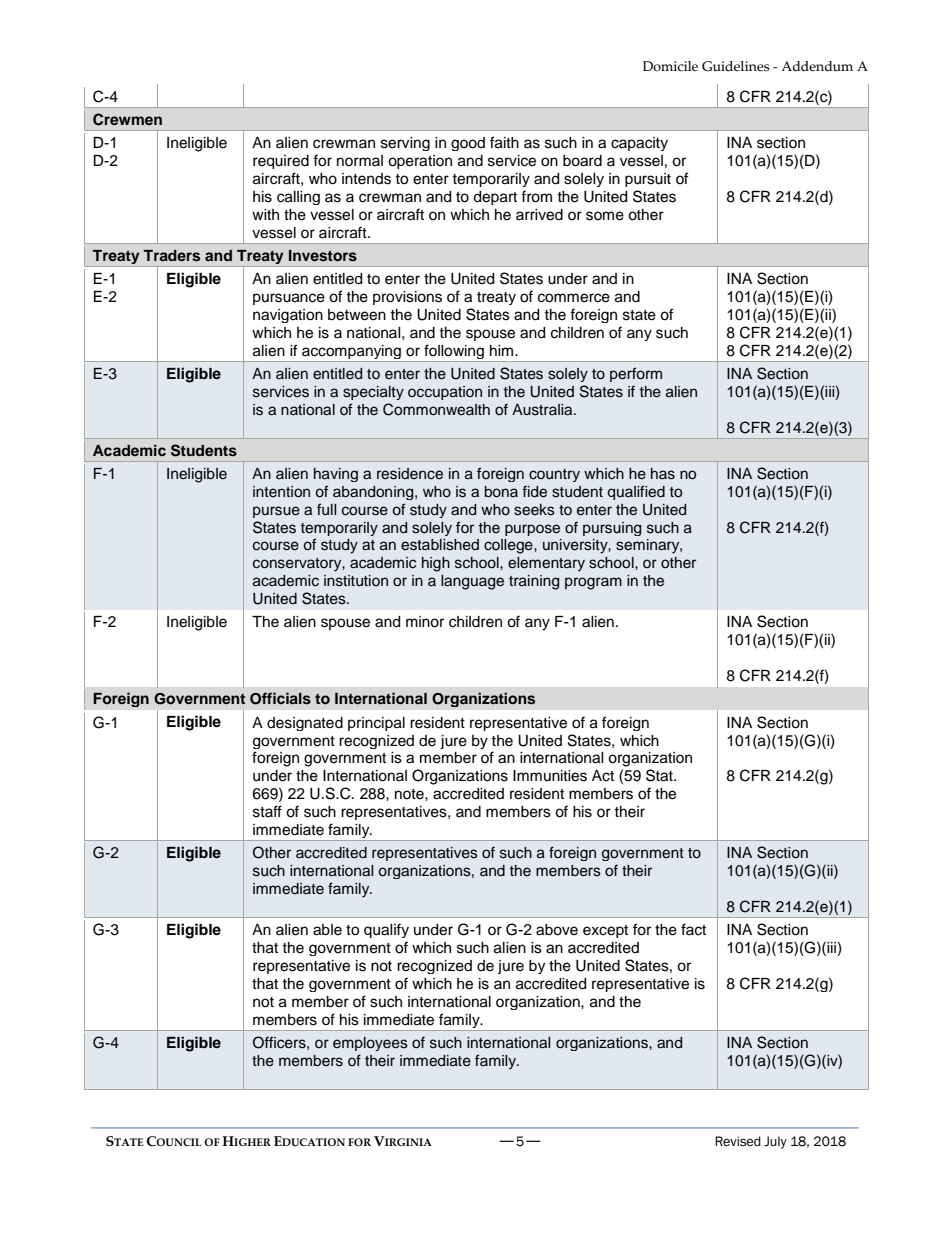 This document has height=1233, width=952. What do you see at coordinates (370, 1044) in the document?
I see `employees` at bounding box center [370, 1044].
